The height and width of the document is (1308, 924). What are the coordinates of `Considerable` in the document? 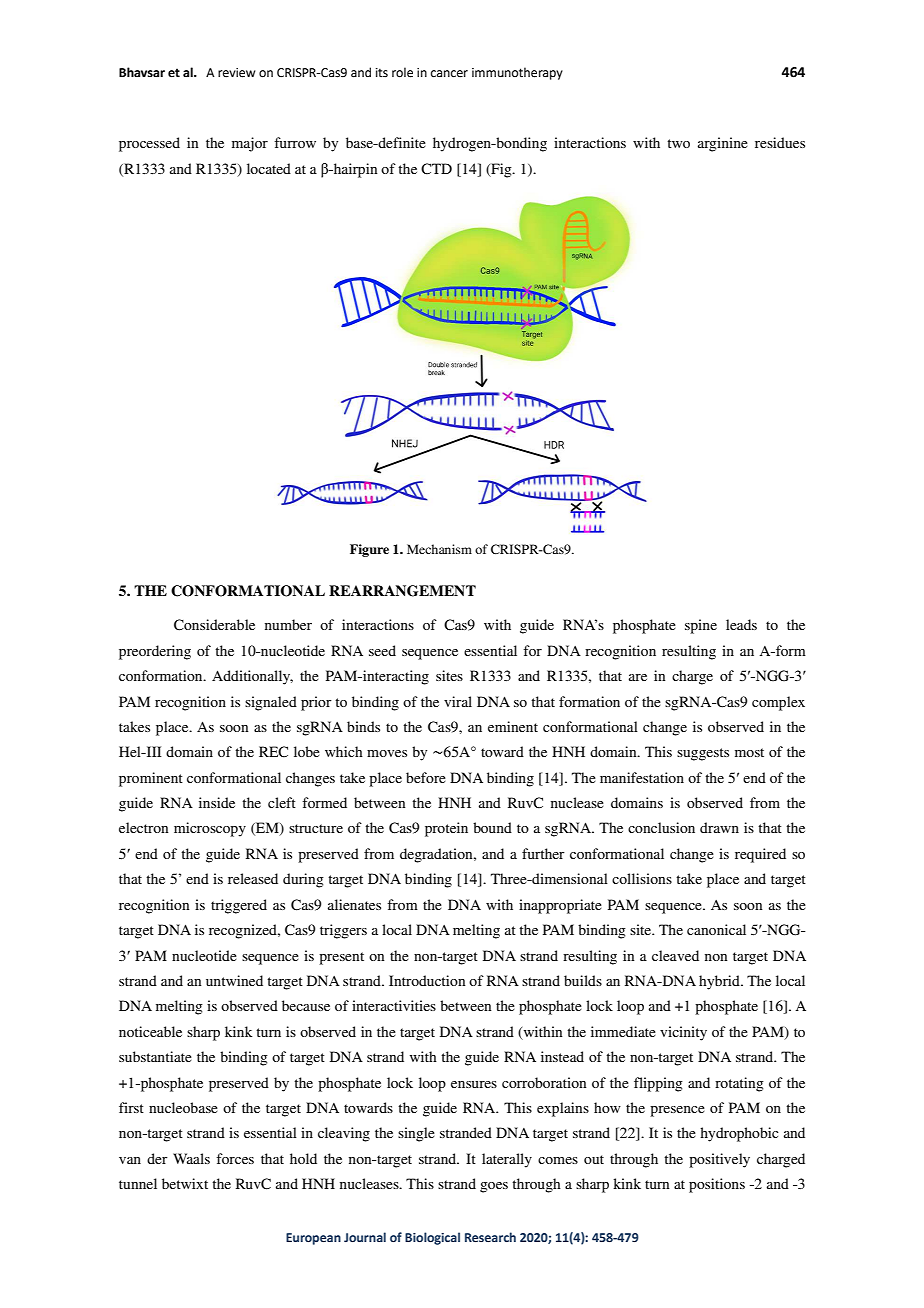 It's located at (214, 625).
